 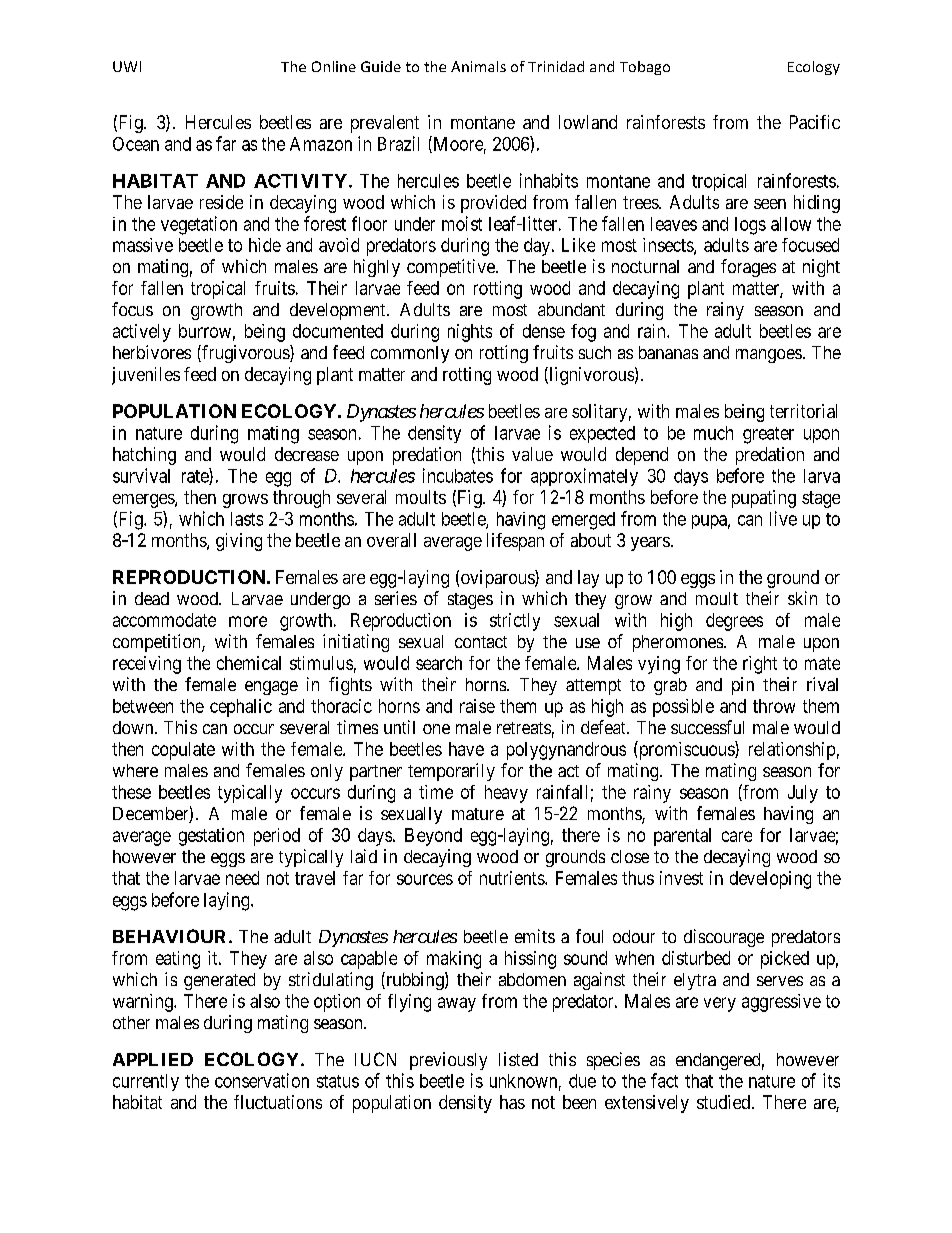 What do you see at coordinates (707, 727) in the screenshot?
I see `successful` at bounding box center [707, 727].
